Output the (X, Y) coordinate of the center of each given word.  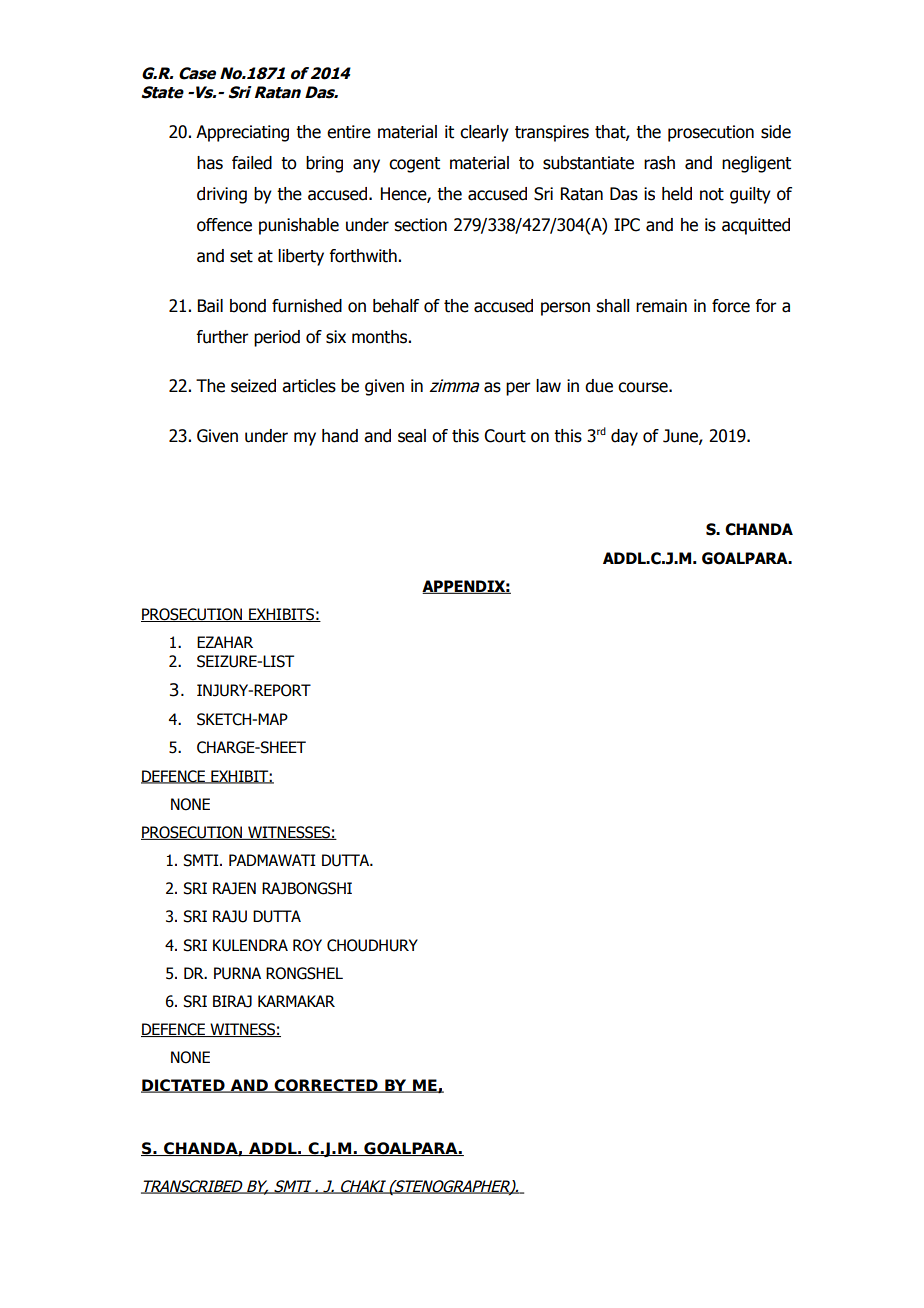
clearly (484, 133)
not (712, 194)
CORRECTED (326, 1086)
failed (252, 163)
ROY (307, 945)
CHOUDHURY (372, 945)
